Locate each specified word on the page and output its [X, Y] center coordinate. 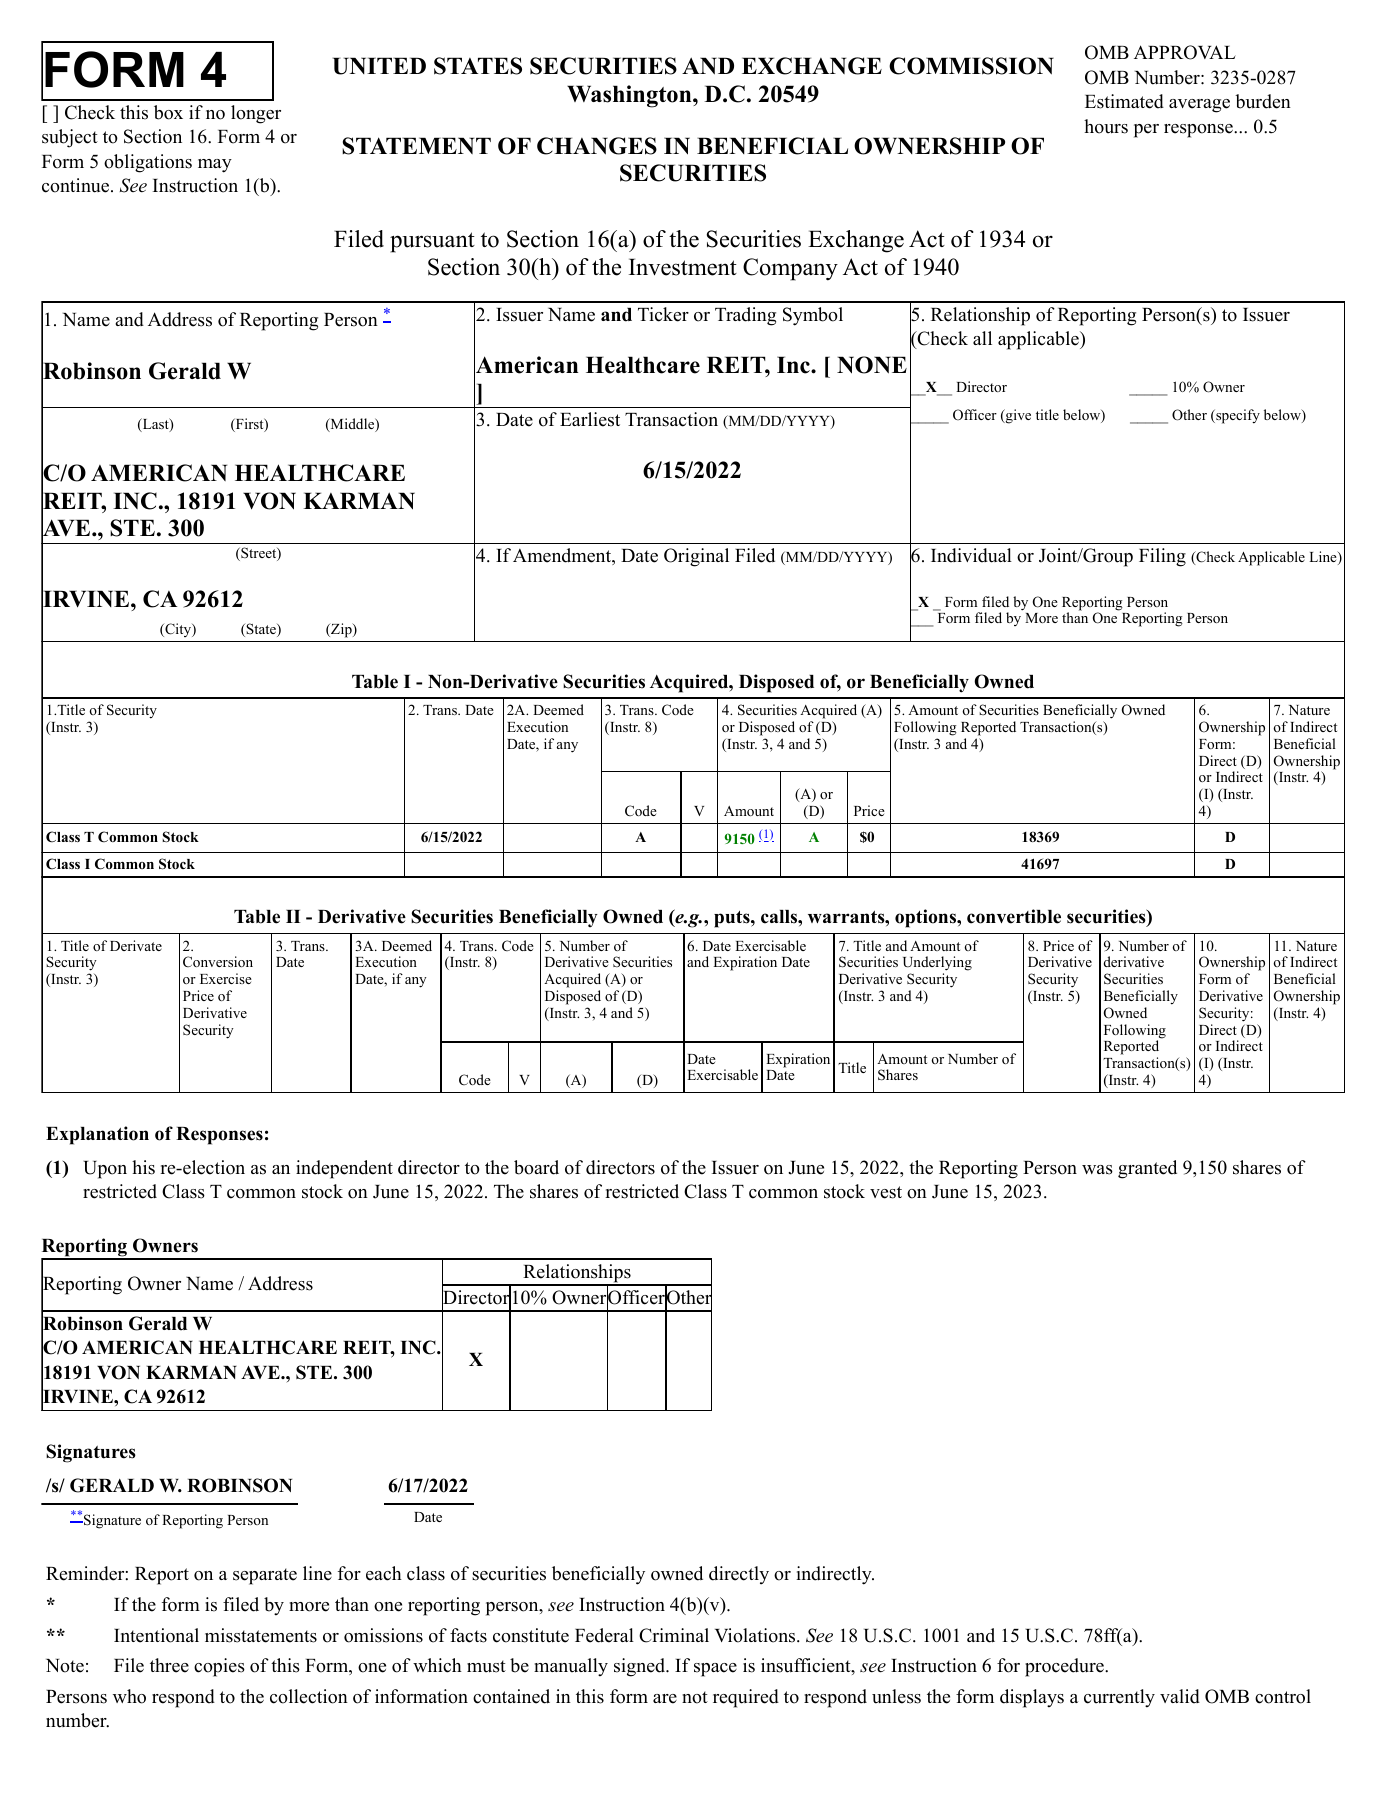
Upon [105, 1170]
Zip [341, 630]
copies [219, 1667]
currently [1119, 1698]
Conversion [218, 961]
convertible [1014, 916]
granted [1147, 1169]
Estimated [1124, 101]
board [536, 1167]
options [926, 918]
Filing [1162, 557]
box [168, 112]
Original [696, 557]
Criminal [674, 1635]
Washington [630, 96]
